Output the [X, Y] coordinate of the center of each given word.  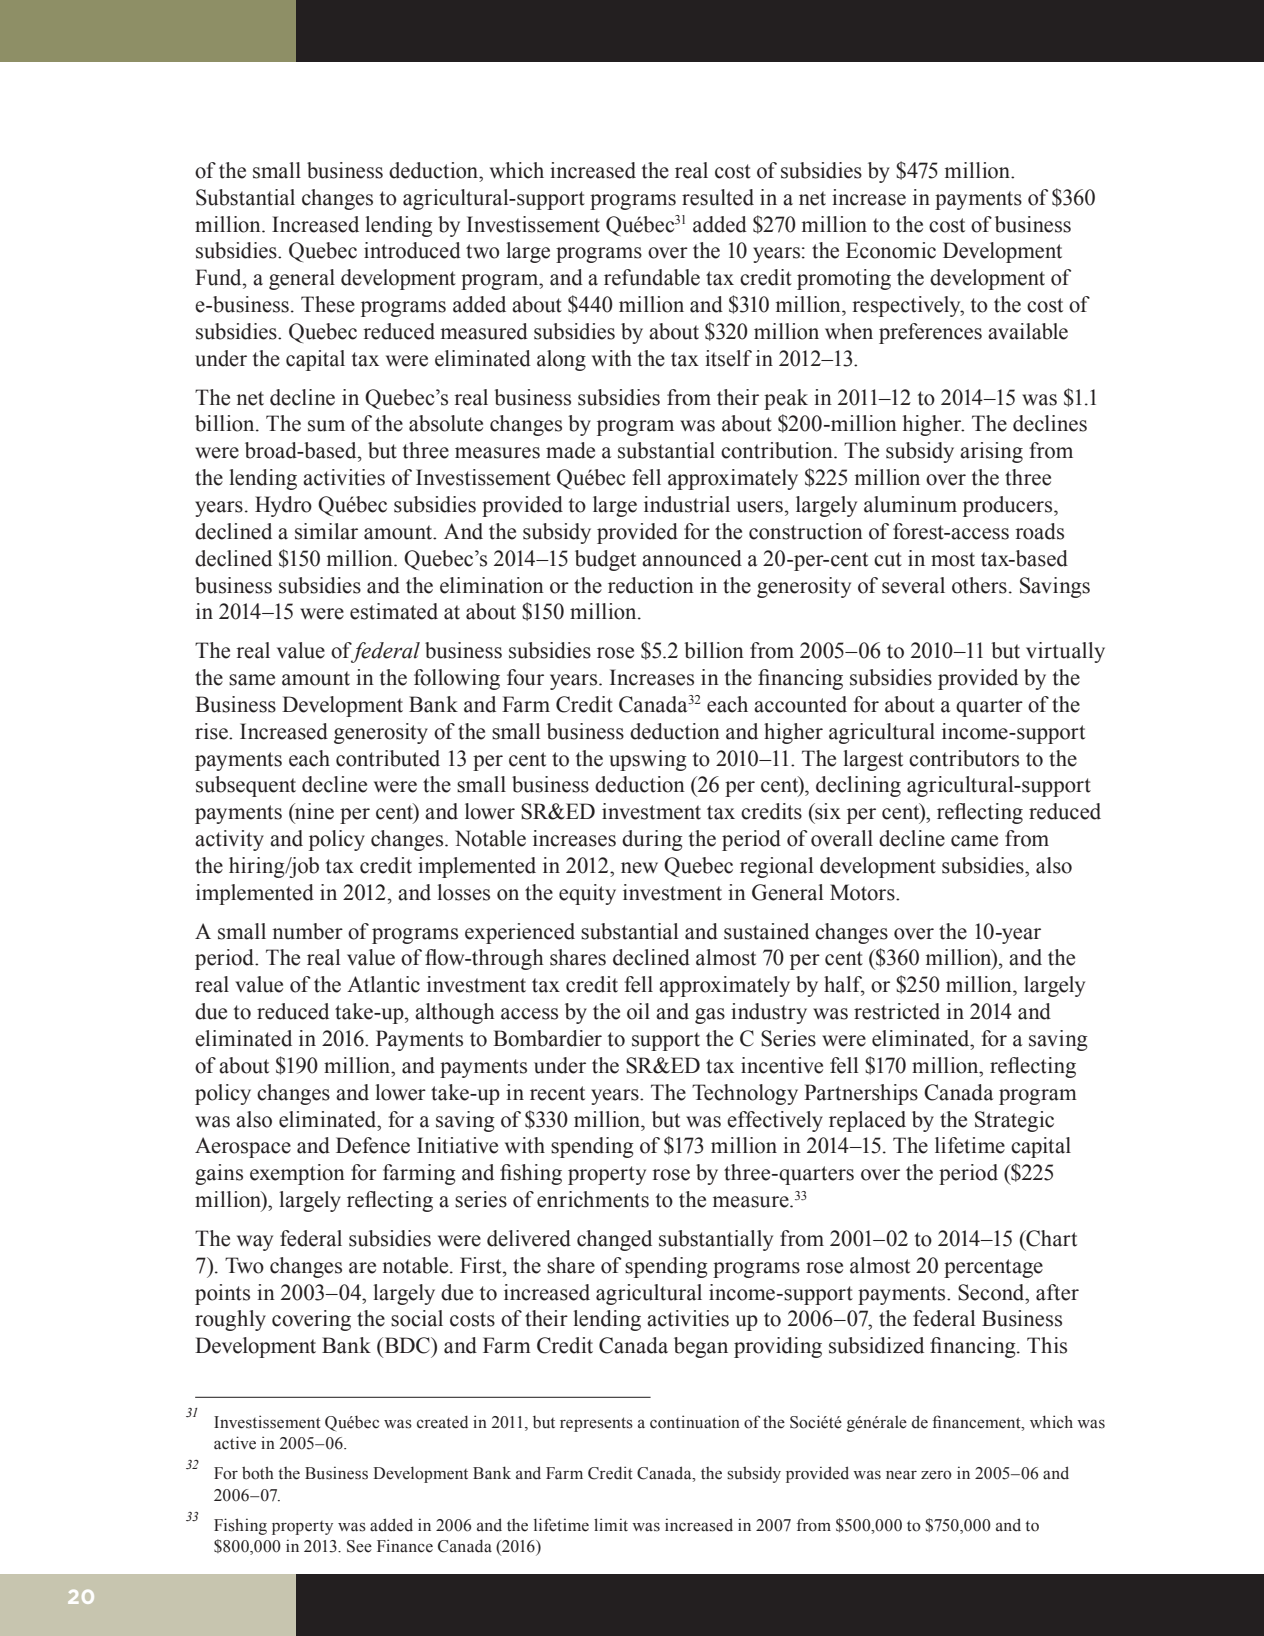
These [328, 304]
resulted [718, 197]
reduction [651, 585]
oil [638, 1011]
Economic [891, 250]
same [252, 680]
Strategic [1014, 1121]
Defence [373, 1145]
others [979, 585]
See [359, 1546]
